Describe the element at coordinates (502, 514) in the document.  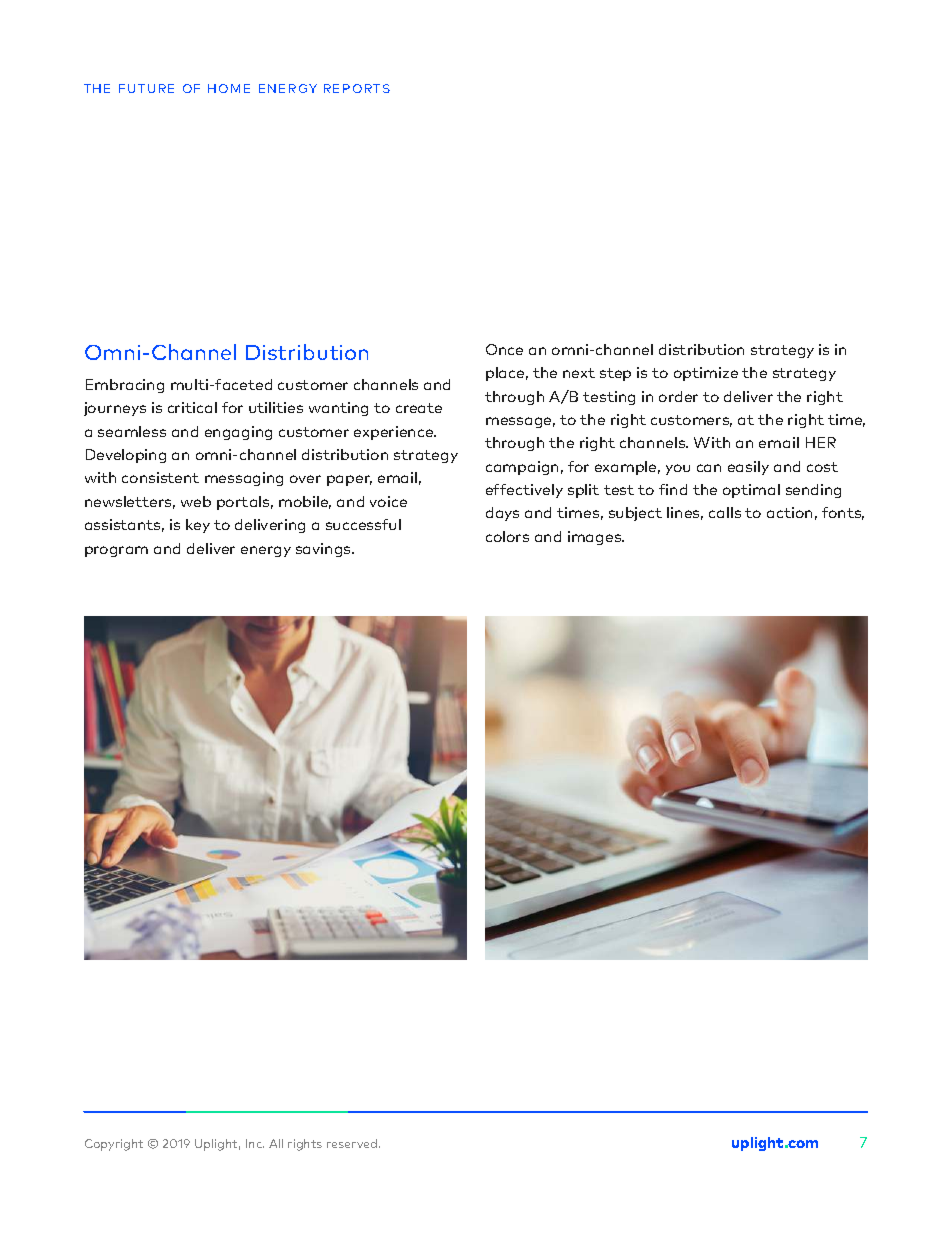
I see `days` at that location.
